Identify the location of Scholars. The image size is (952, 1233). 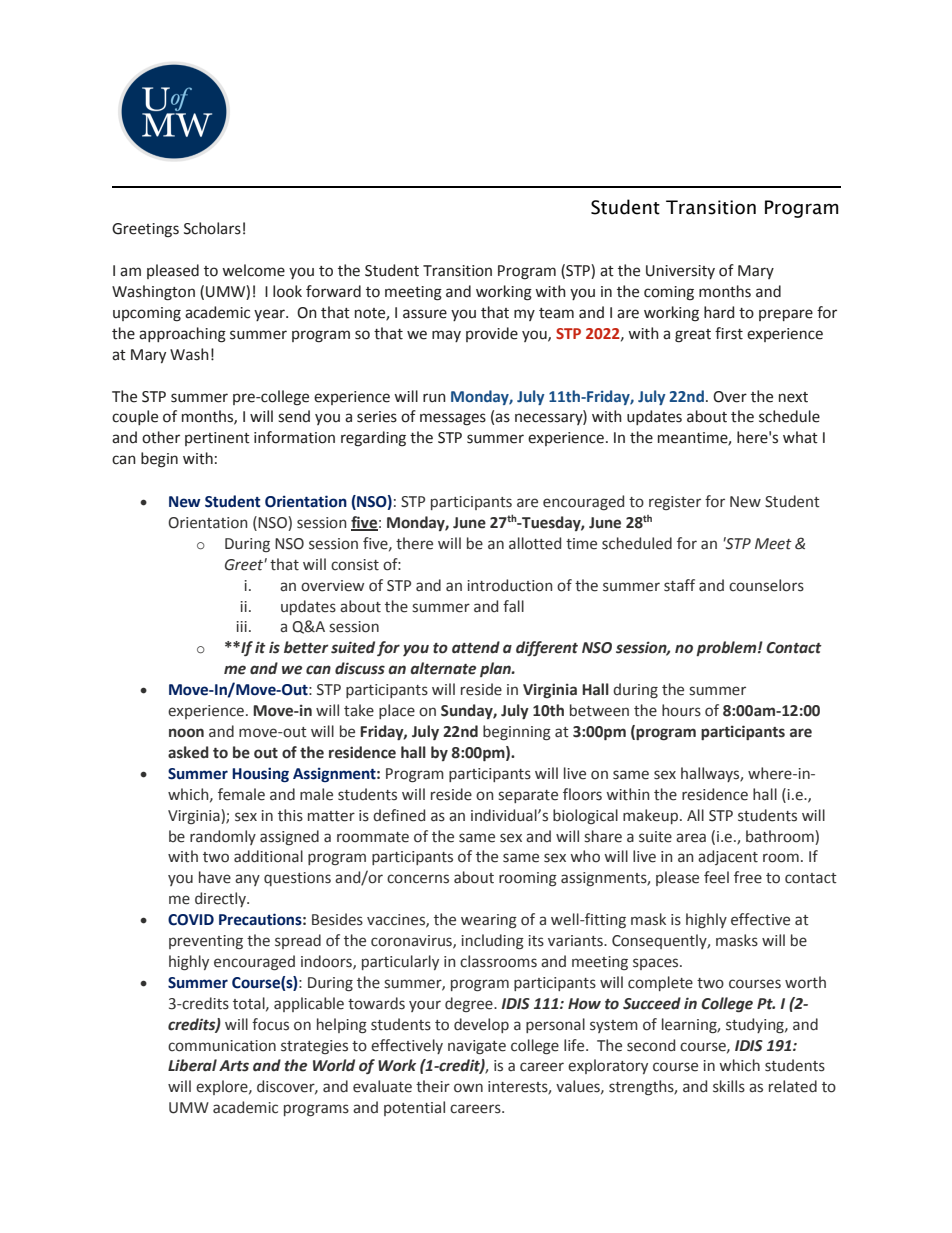
(212, 228).
